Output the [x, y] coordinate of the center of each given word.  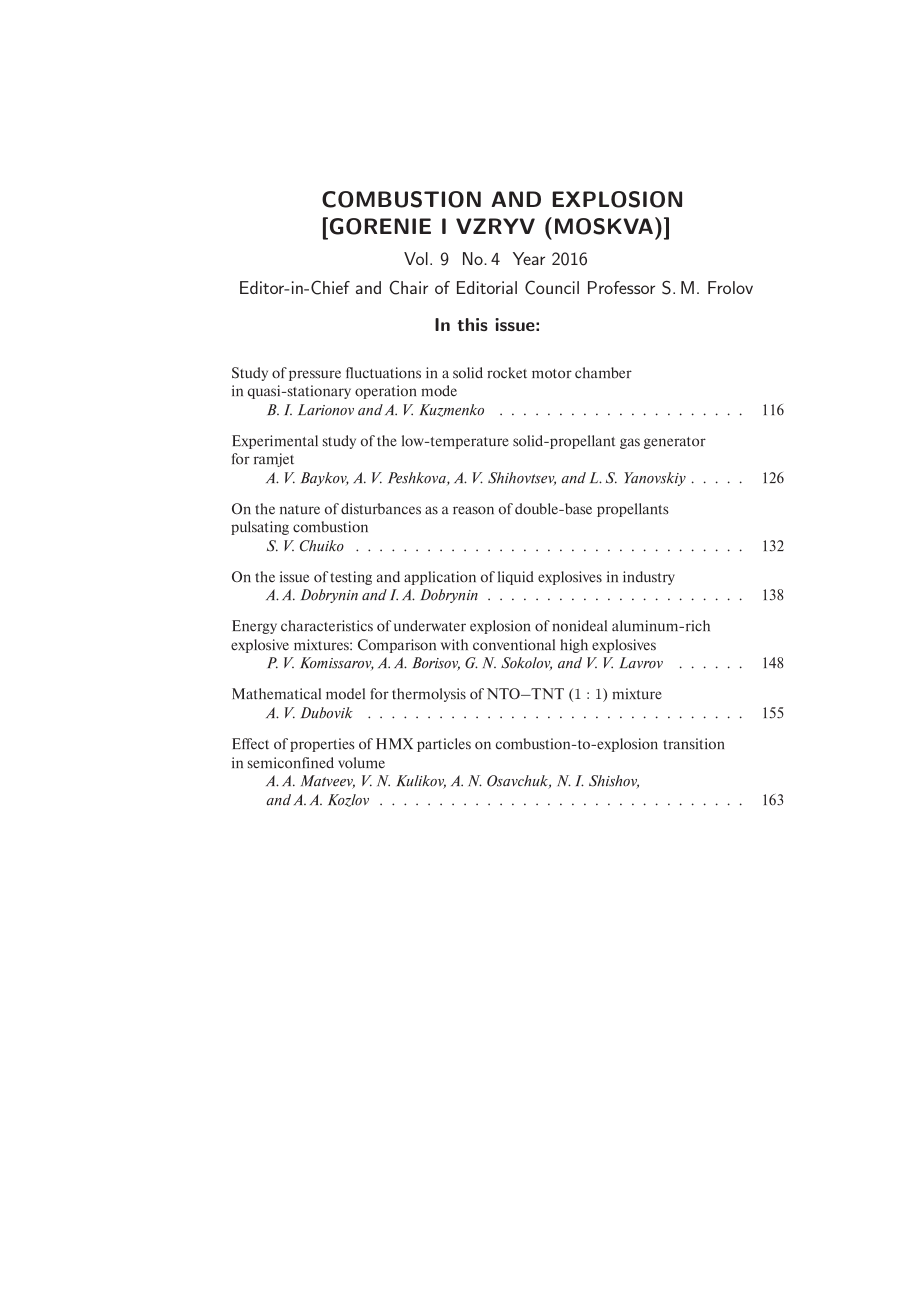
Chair [408, 287]
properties [322, 745]
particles [444, 745]
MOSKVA [604, 226]
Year [529, 258]
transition [693, 744]
